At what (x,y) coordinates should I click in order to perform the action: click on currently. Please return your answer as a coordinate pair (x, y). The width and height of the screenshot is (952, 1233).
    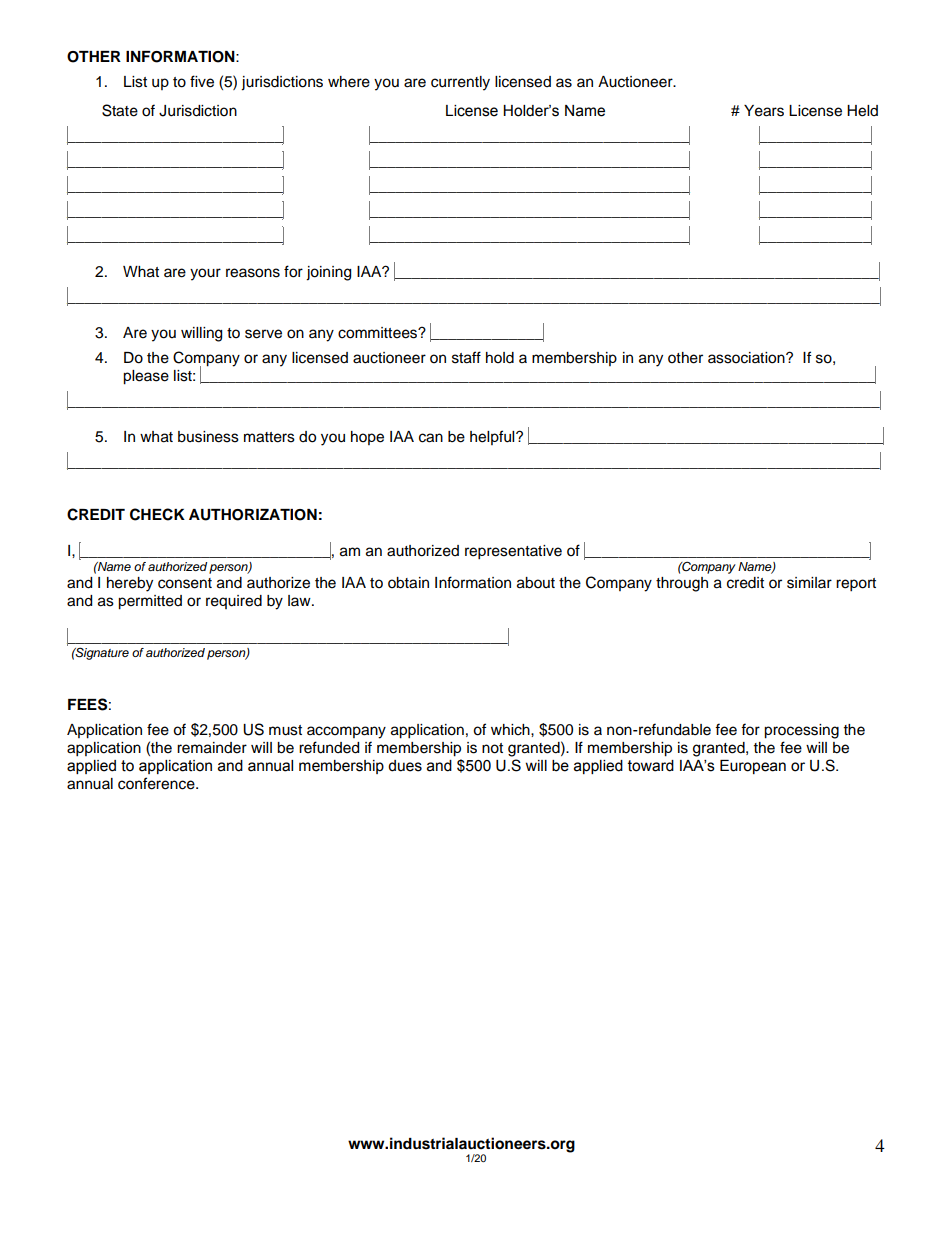
    Looking at the image, I should click on (460, 83).
